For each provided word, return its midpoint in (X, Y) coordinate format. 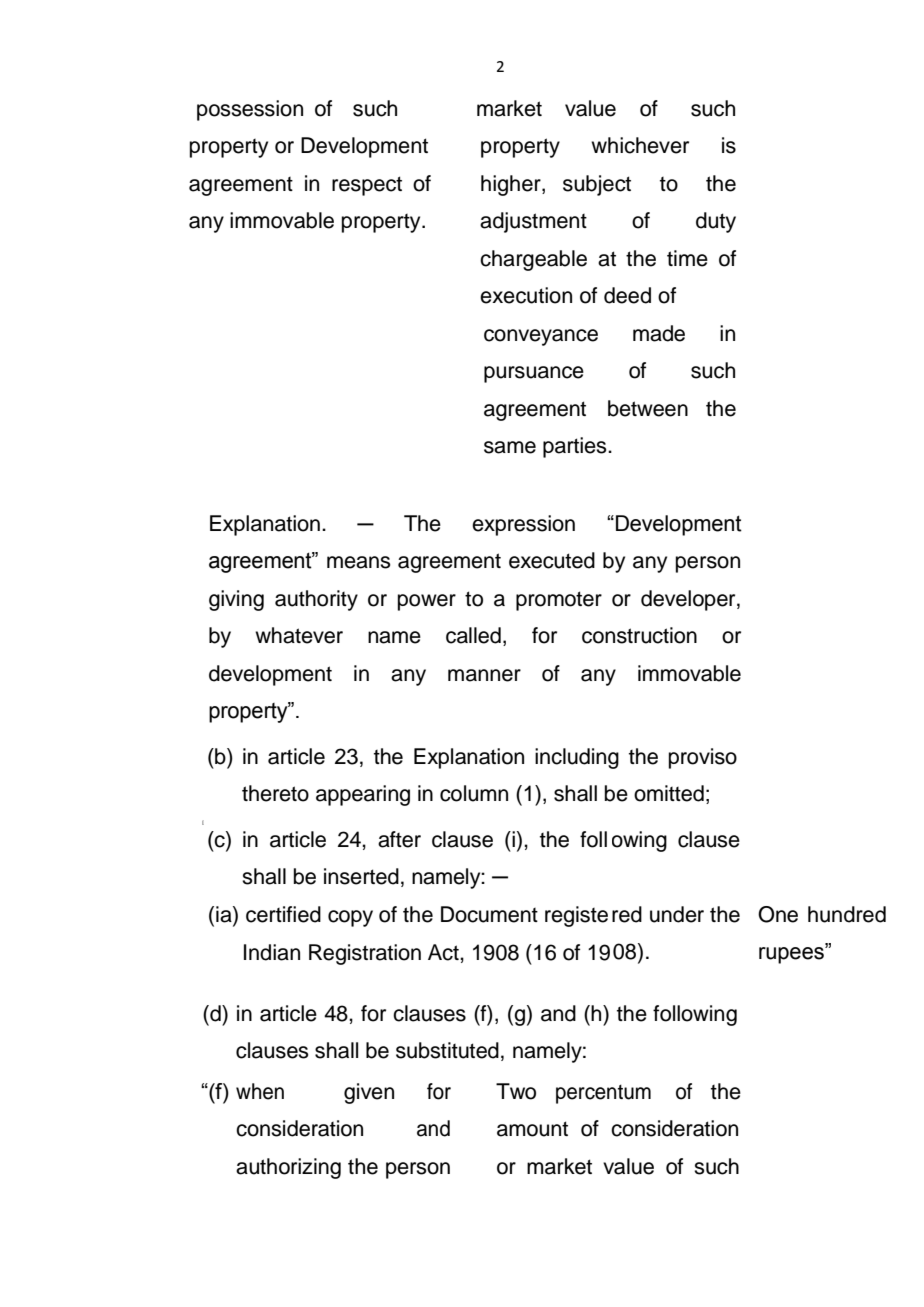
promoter (559, 601)
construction (639, 635)
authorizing (288, 1168)
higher (512, 185)
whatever (299, 635)
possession (250, 110)
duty (716, 222)
